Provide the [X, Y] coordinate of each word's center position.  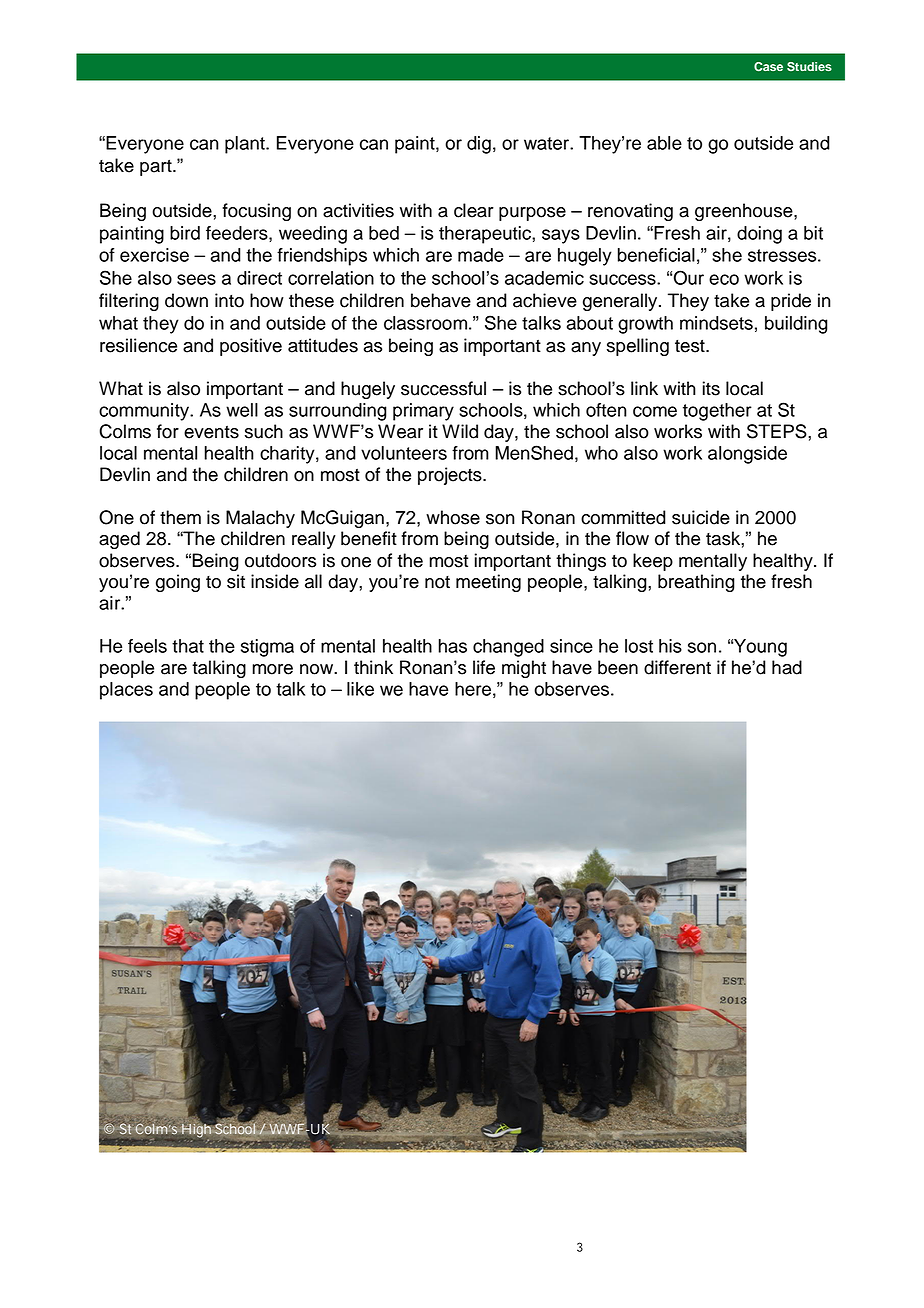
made [481, 255]
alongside [747, 455]
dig [479, 145]
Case [768, 67]
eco [724, 279]
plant [246, 145]
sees [196, 279]
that [188, 646]
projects [451, 476]
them [180, 517]
